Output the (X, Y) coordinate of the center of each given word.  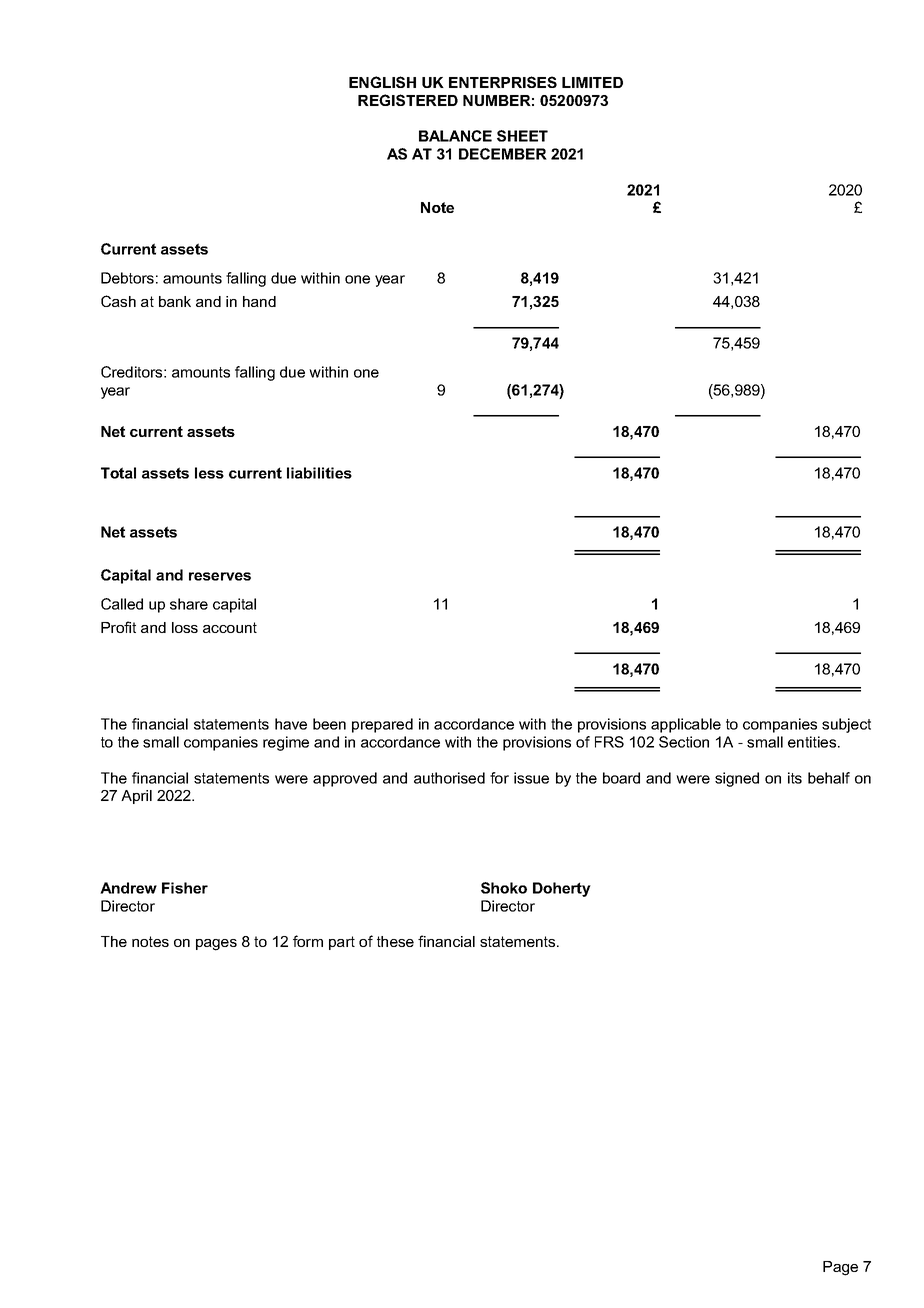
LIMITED (592, 82)
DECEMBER (503, 154)
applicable (686, 725)
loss (185, 627)
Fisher (185, 888)
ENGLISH (382, 82)
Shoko (504, 888)
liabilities (319, 473)
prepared (382, 725)
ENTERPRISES (503, 82)
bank (175, 301)
